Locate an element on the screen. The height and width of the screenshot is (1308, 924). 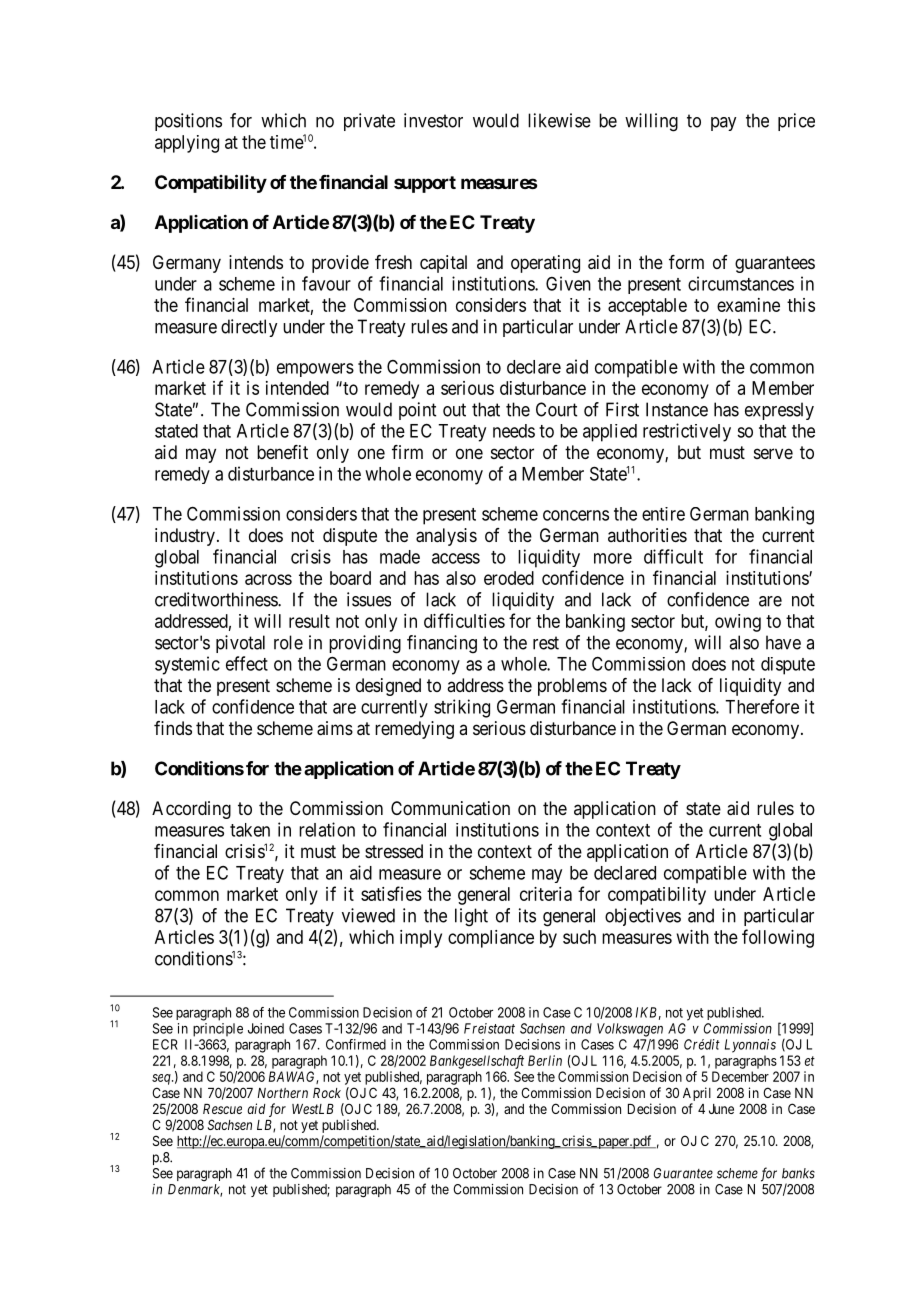
intended is located at coordinates (297, 388).
